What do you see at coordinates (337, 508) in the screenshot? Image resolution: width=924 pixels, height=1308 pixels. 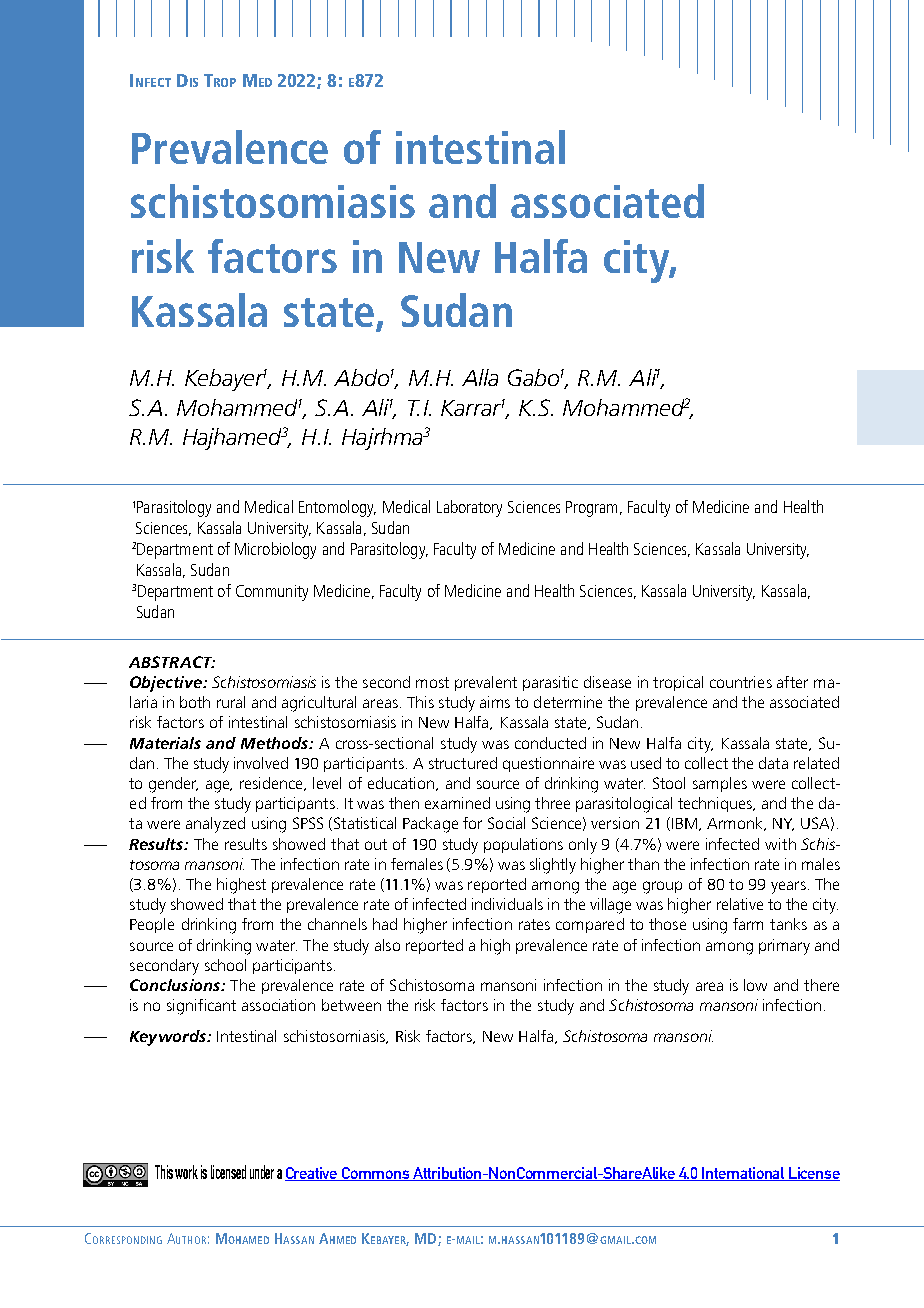 I see `Entomology` at bounding box center [337, 508].
